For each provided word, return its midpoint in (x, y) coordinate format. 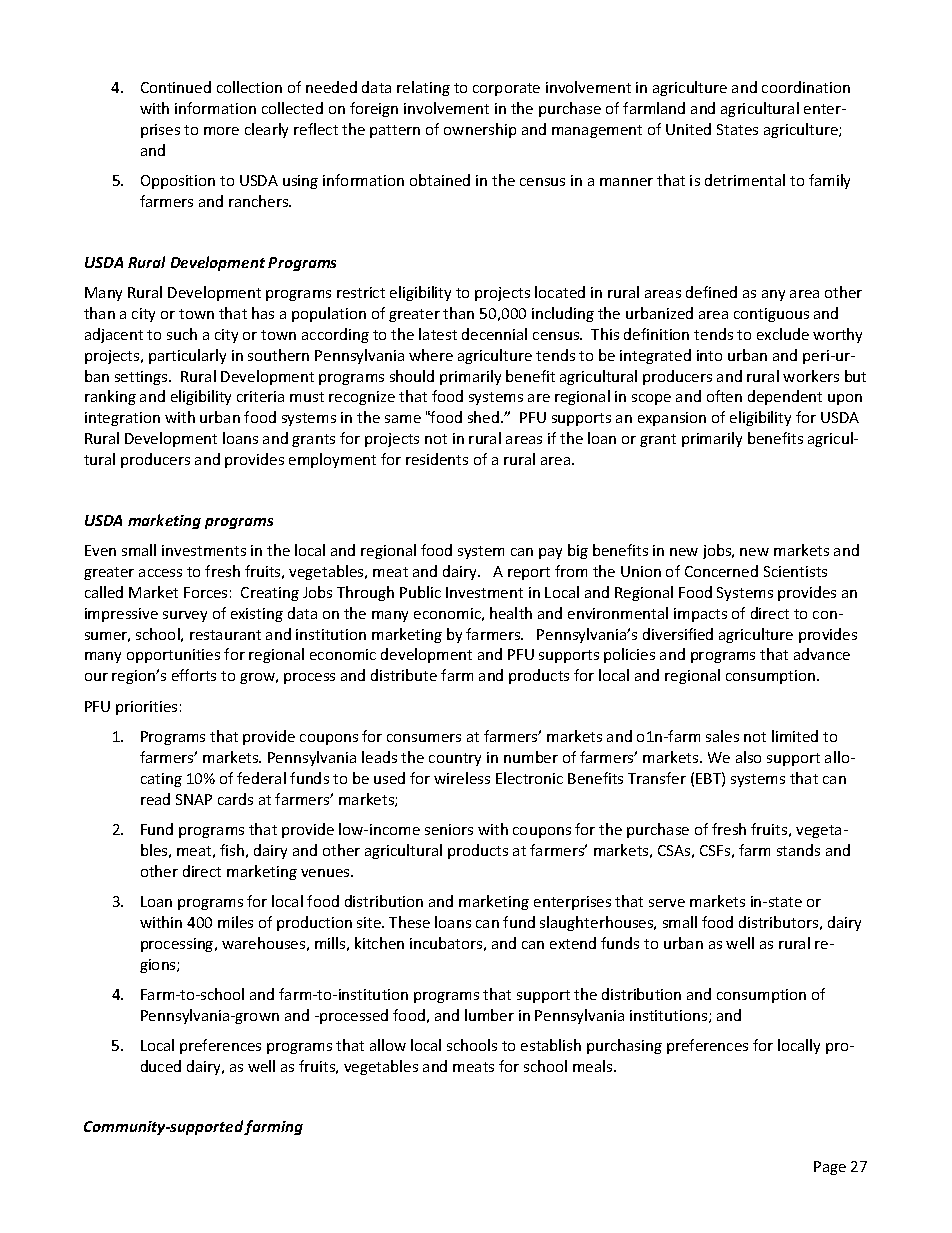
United (688, 129)
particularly (187, 356)
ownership (480, 130)
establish (551, 1045)
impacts (700, 615)
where (431, 355)
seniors (449, 829)
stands (798, 850)
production (314, 923)
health (511, 613)
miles (235, 922)
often (724, 396)
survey (185, 616)
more (221, 131)
